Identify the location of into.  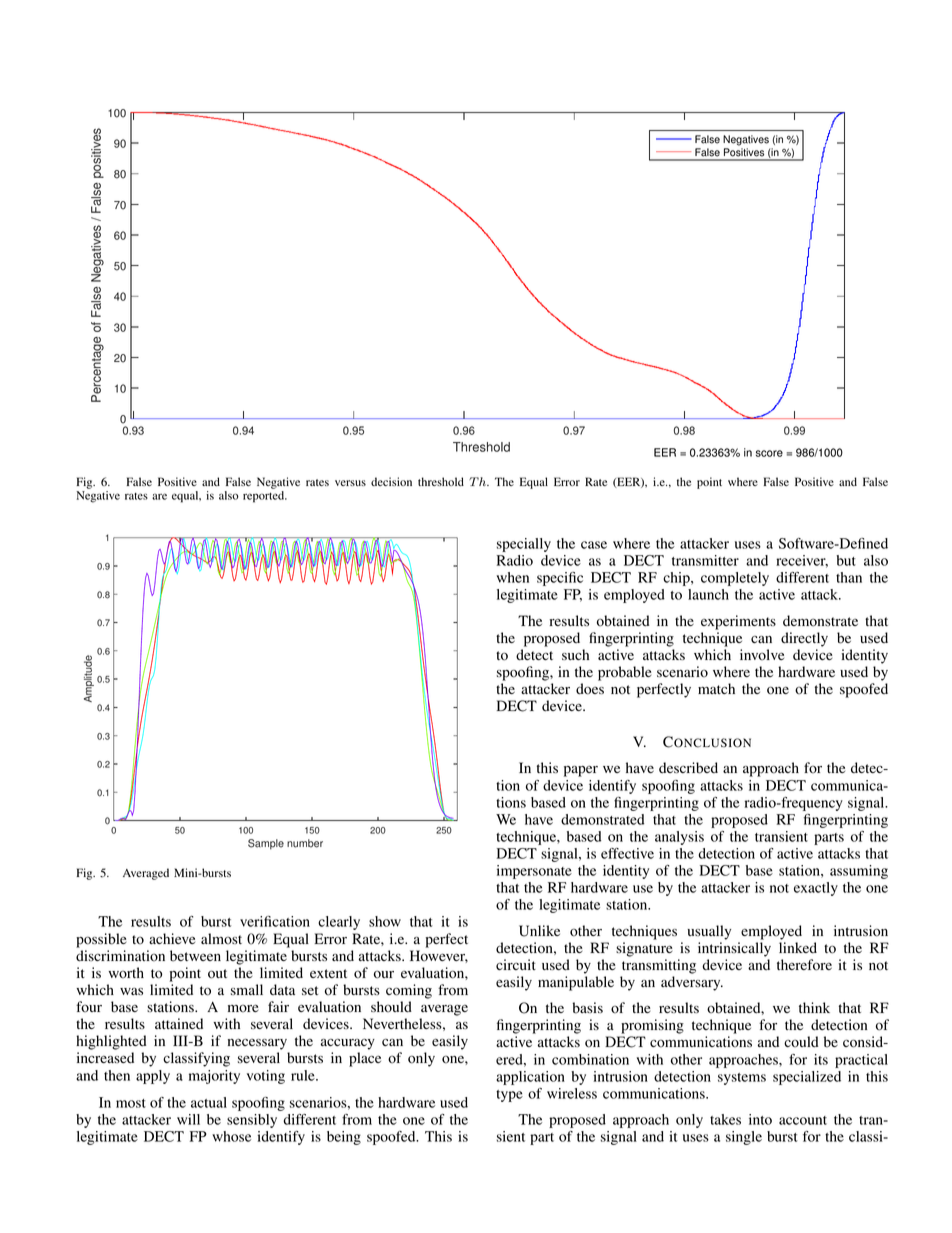
(760, 1119).
